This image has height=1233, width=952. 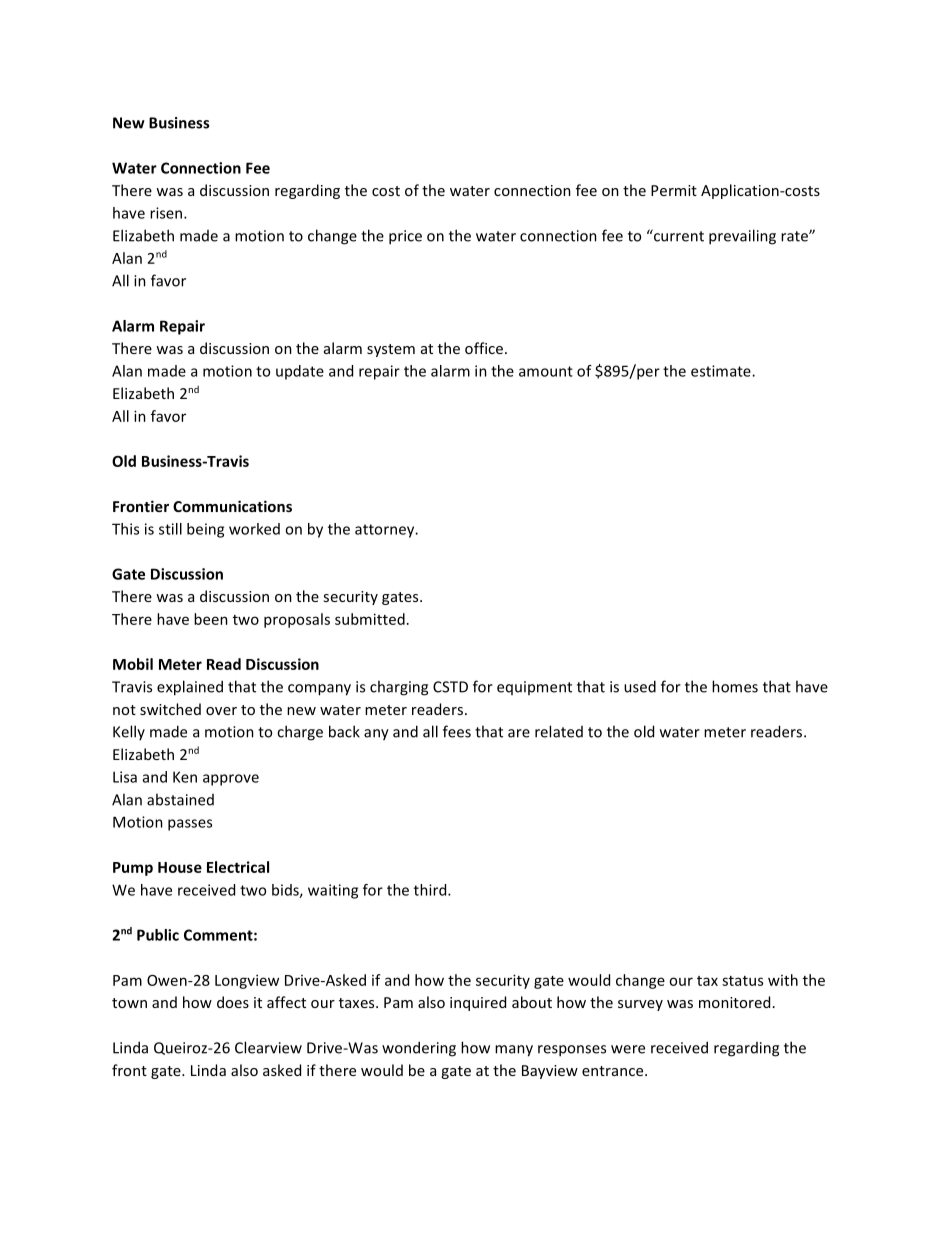 What do you see at coordinates (678, 235) in the image?
I see `current` at bounding box center [678, 235].
